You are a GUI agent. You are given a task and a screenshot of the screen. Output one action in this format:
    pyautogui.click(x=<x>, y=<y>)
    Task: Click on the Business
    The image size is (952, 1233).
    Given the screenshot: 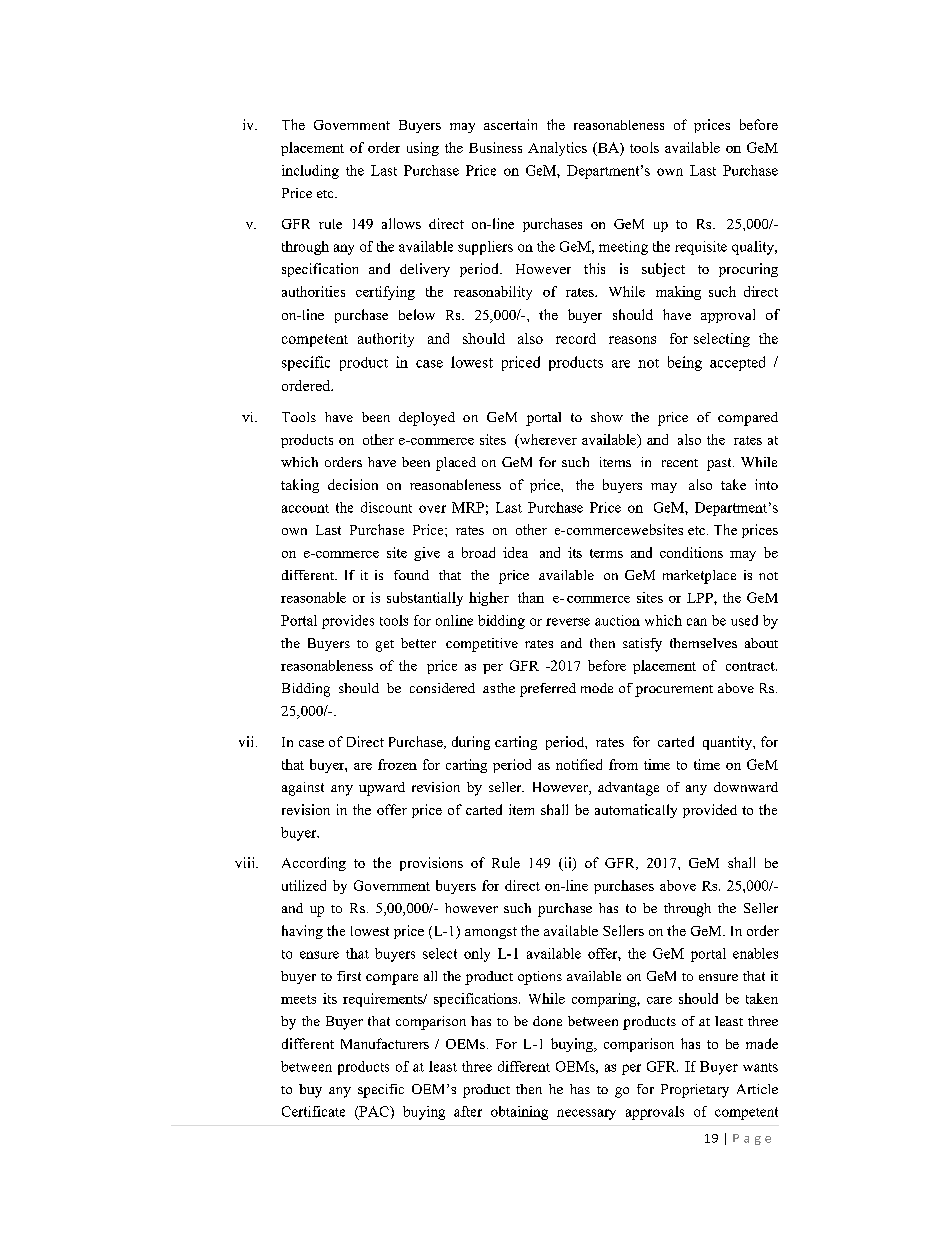 What is the action you would take?
    pyautogui.click(x=495, y=147)
